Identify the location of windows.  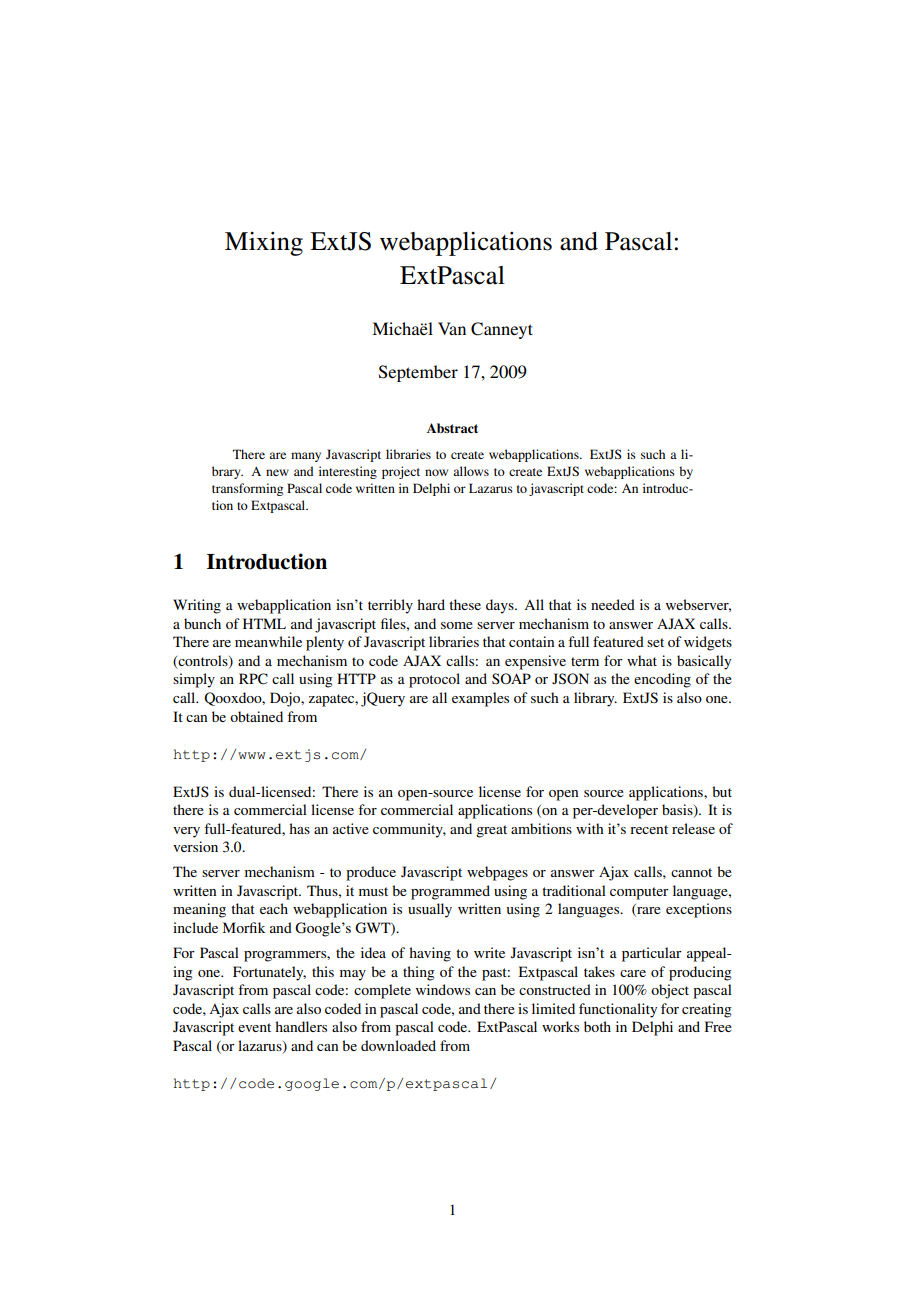
(443, 989).
